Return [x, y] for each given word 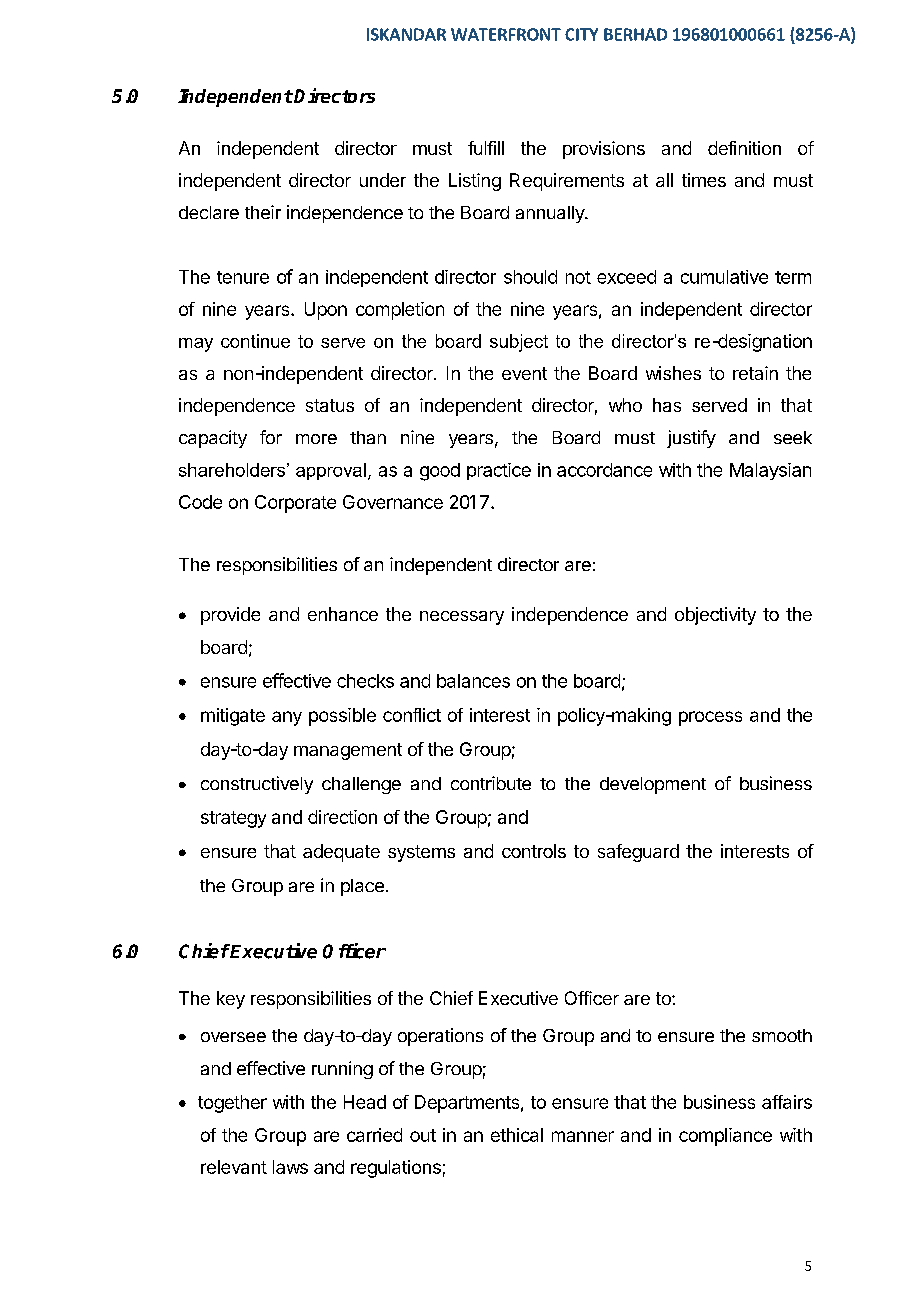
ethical [517, 1135]
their [263, 212]
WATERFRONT [506, 34]
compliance [725, 1137]
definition [744, 148]
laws [290, 1167]
